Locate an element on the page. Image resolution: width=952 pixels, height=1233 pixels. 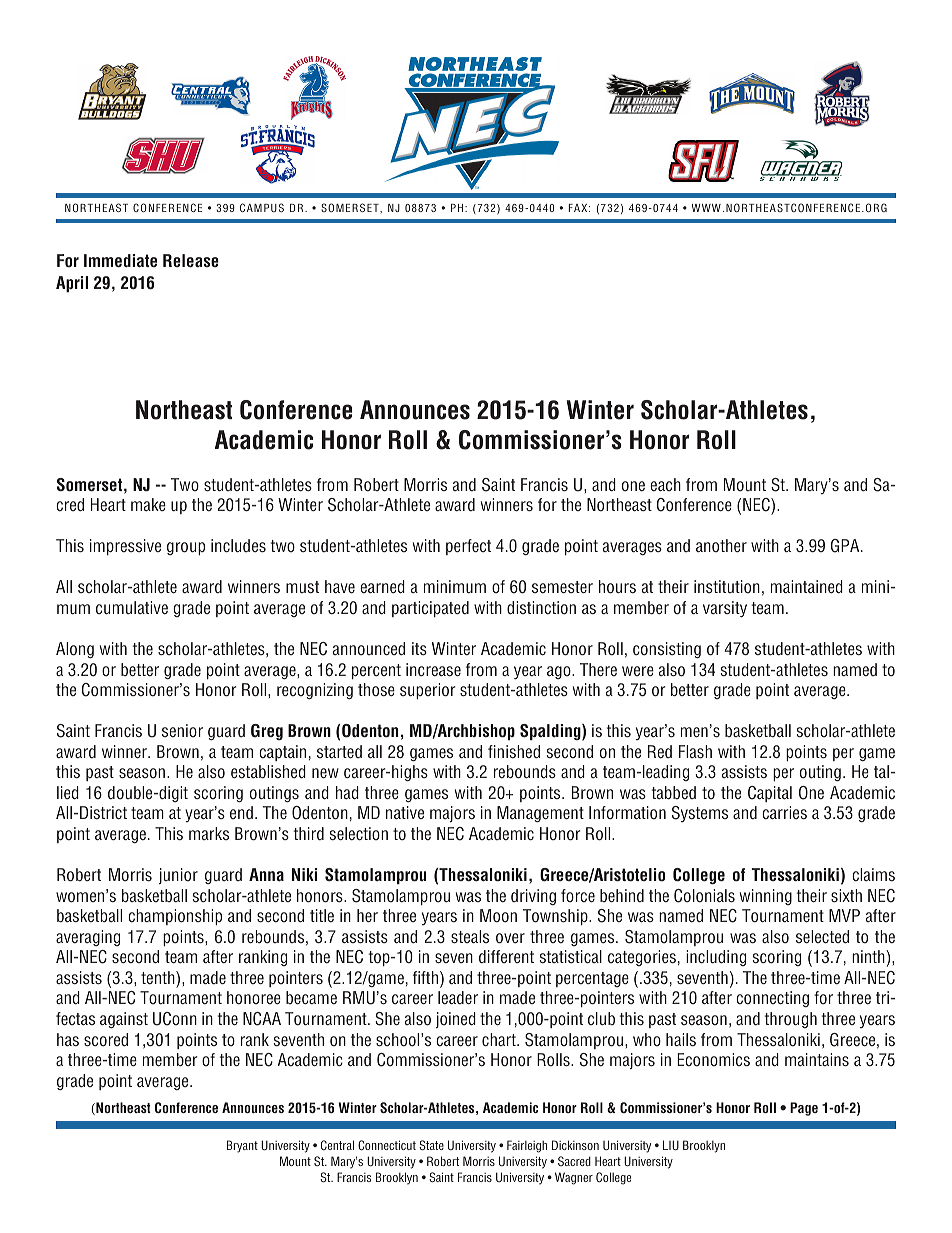
championship is located at coordinates (175, 917).
